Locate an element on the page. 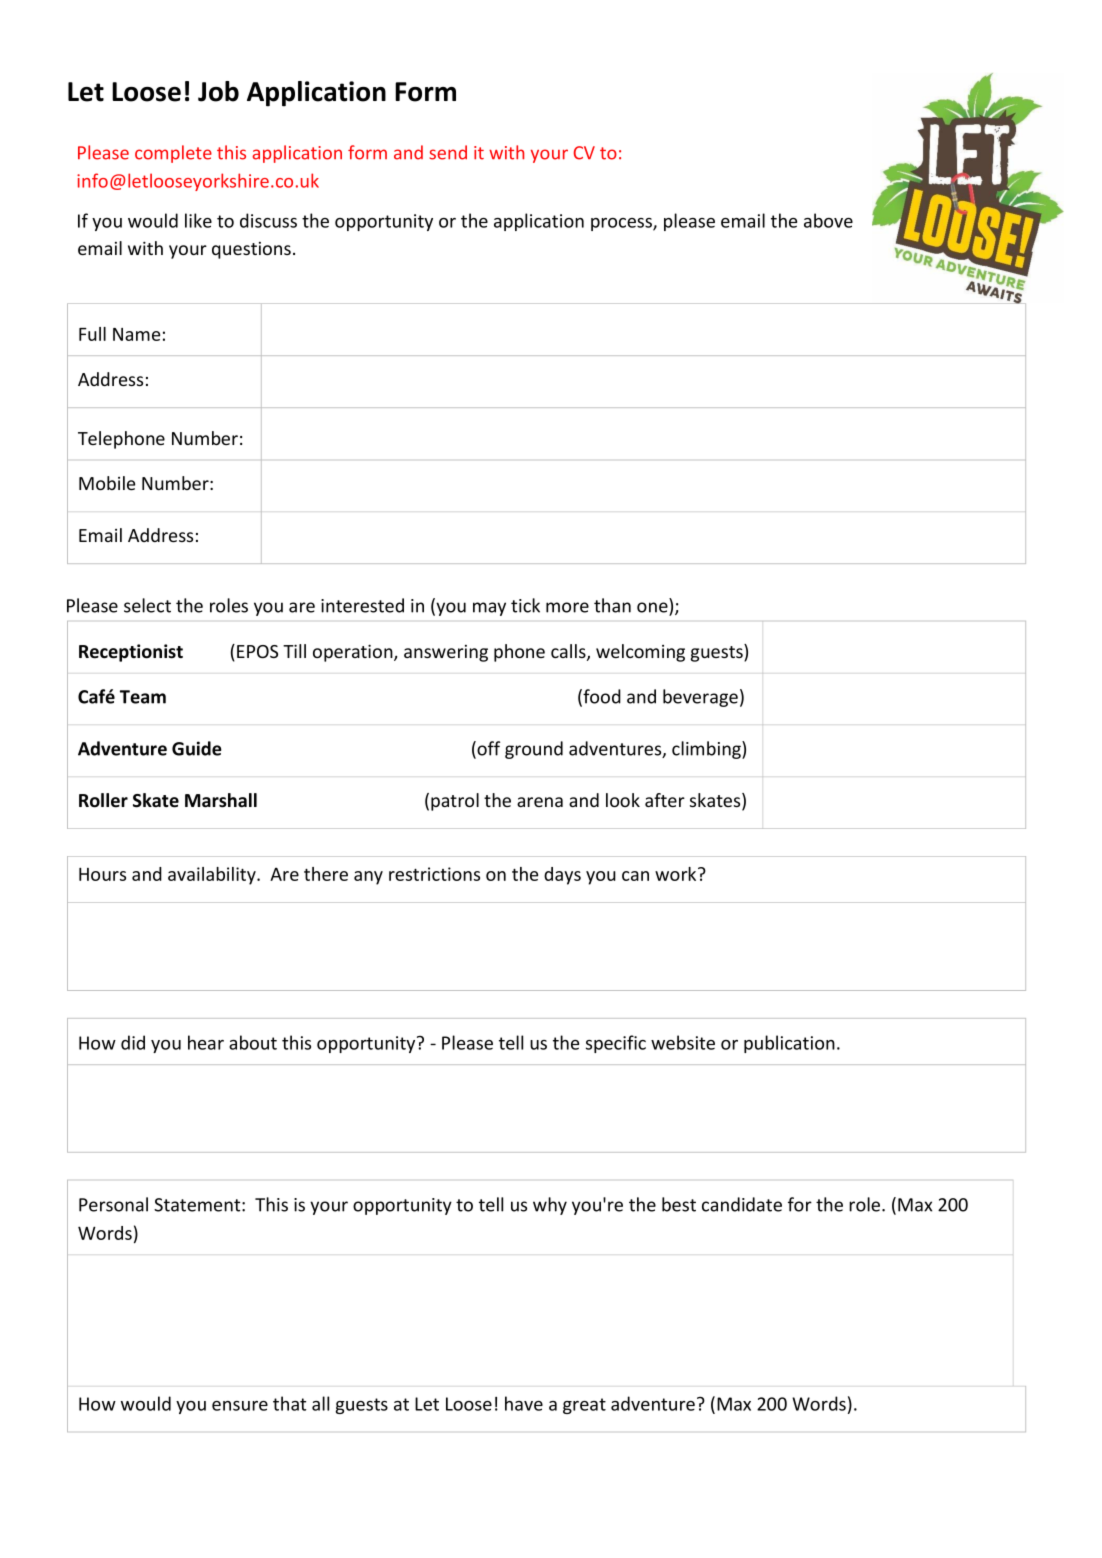  may is located at coordinates (489, 609).
